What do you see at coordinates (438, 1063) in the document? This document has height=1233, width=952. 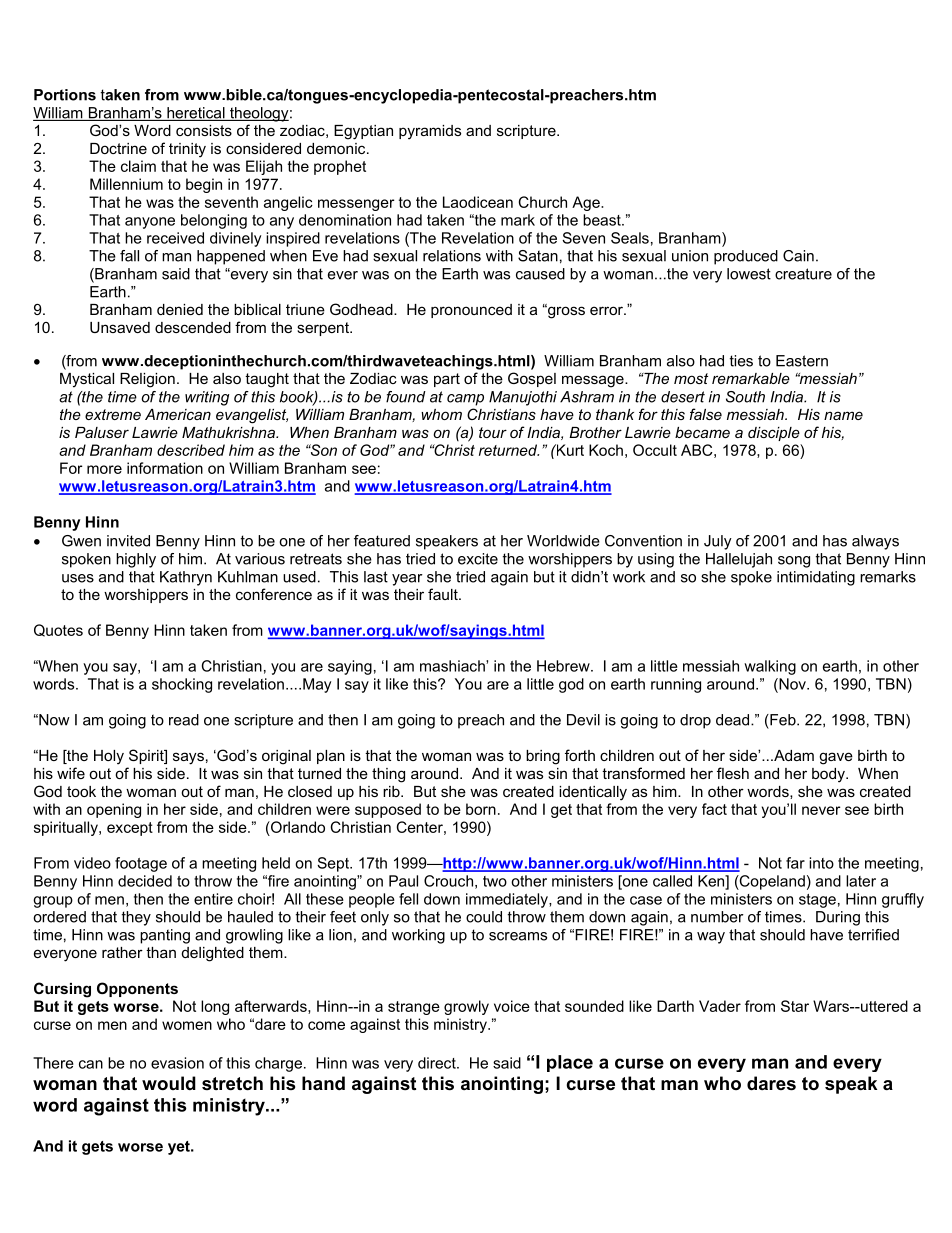 I see `direct` at bounding box center [438, 1063].
